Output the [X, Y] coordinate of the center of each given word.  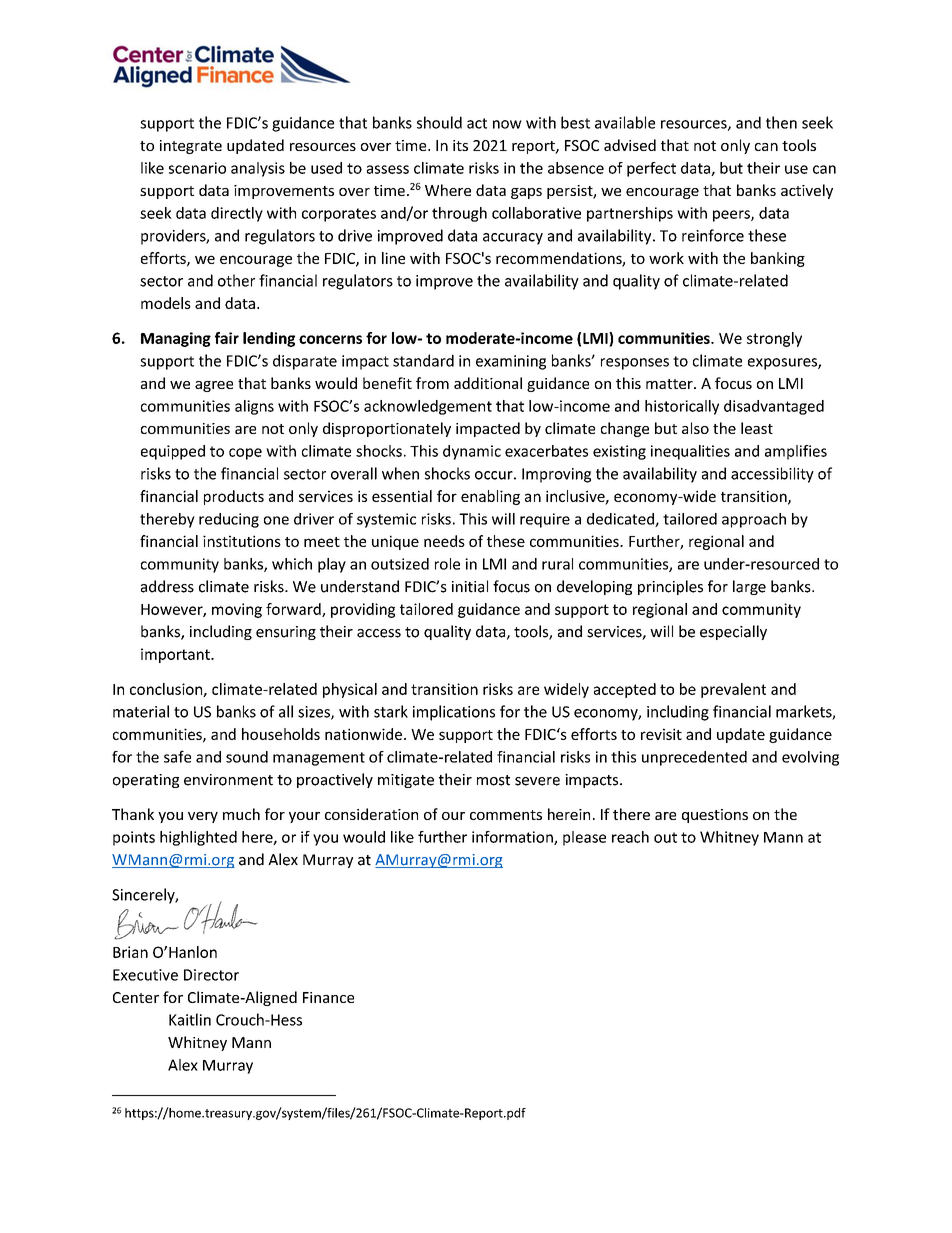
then [781, 122]
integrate [191, 147]
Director [211, 975]
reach [630, 837]
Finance [328, 997]
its [460, 145]
